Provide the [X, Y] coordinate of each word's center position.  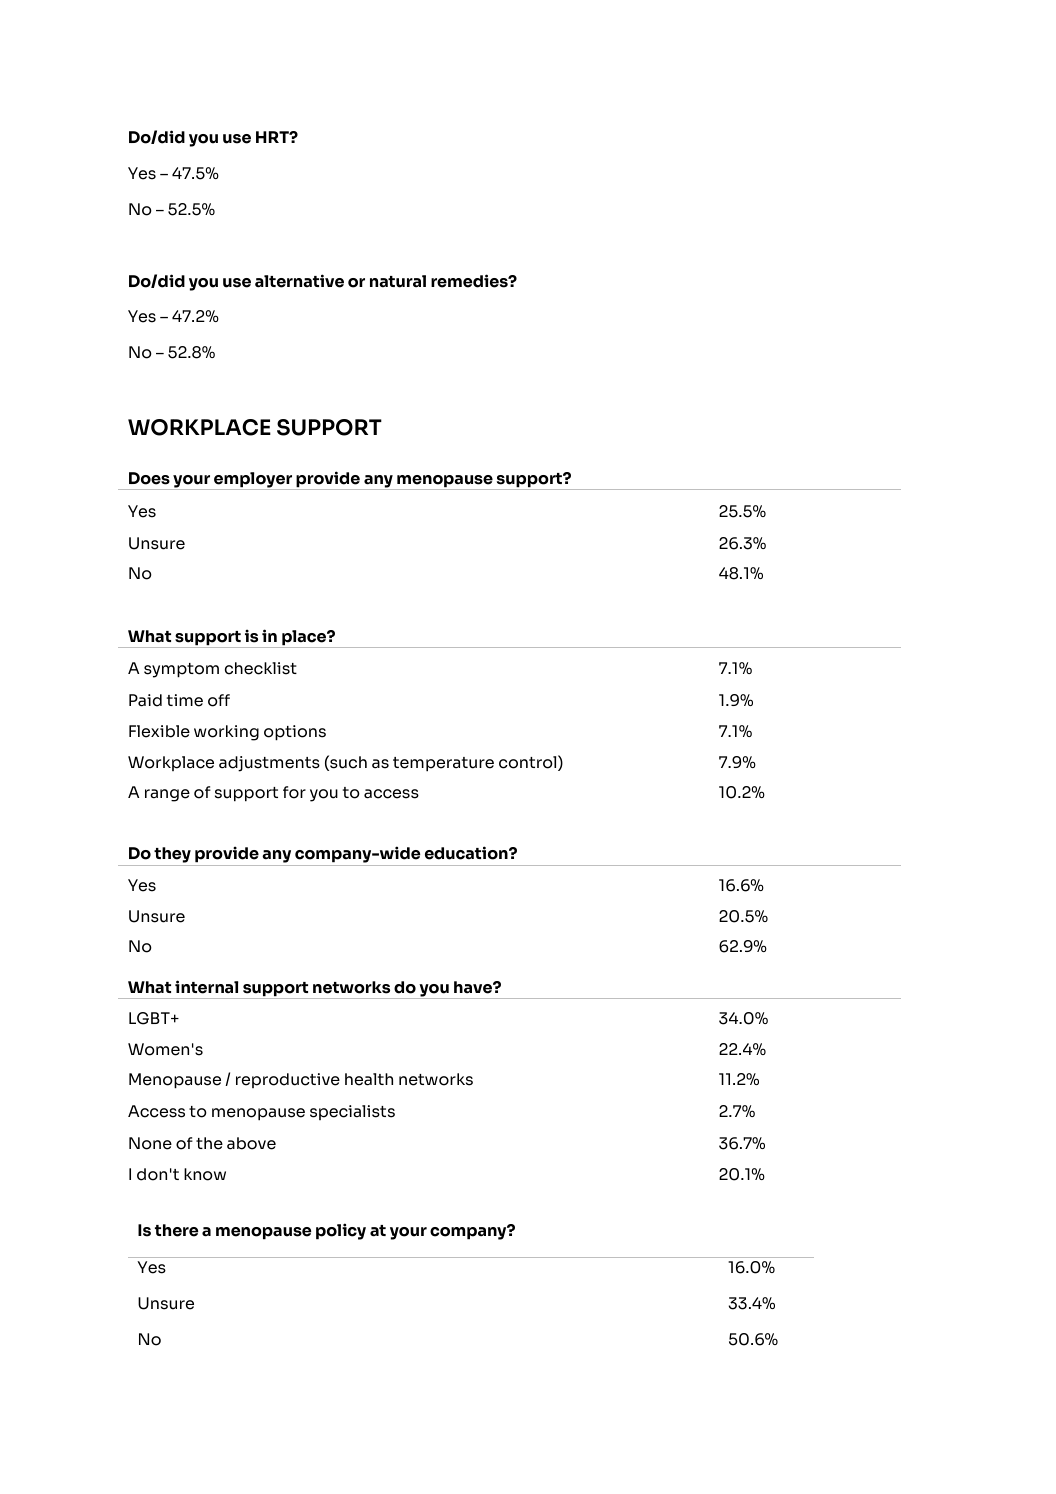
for [294, 792]
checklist [261, 668]
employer [253, 481]
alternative [299, 281]
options [295, 733]
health [369, 1079]
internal [206, 987]
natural [398, 281]
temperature [443, 764]
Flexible [159, 731]
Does [149, 478]
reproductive [288, 1080]
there [176, 1230]
